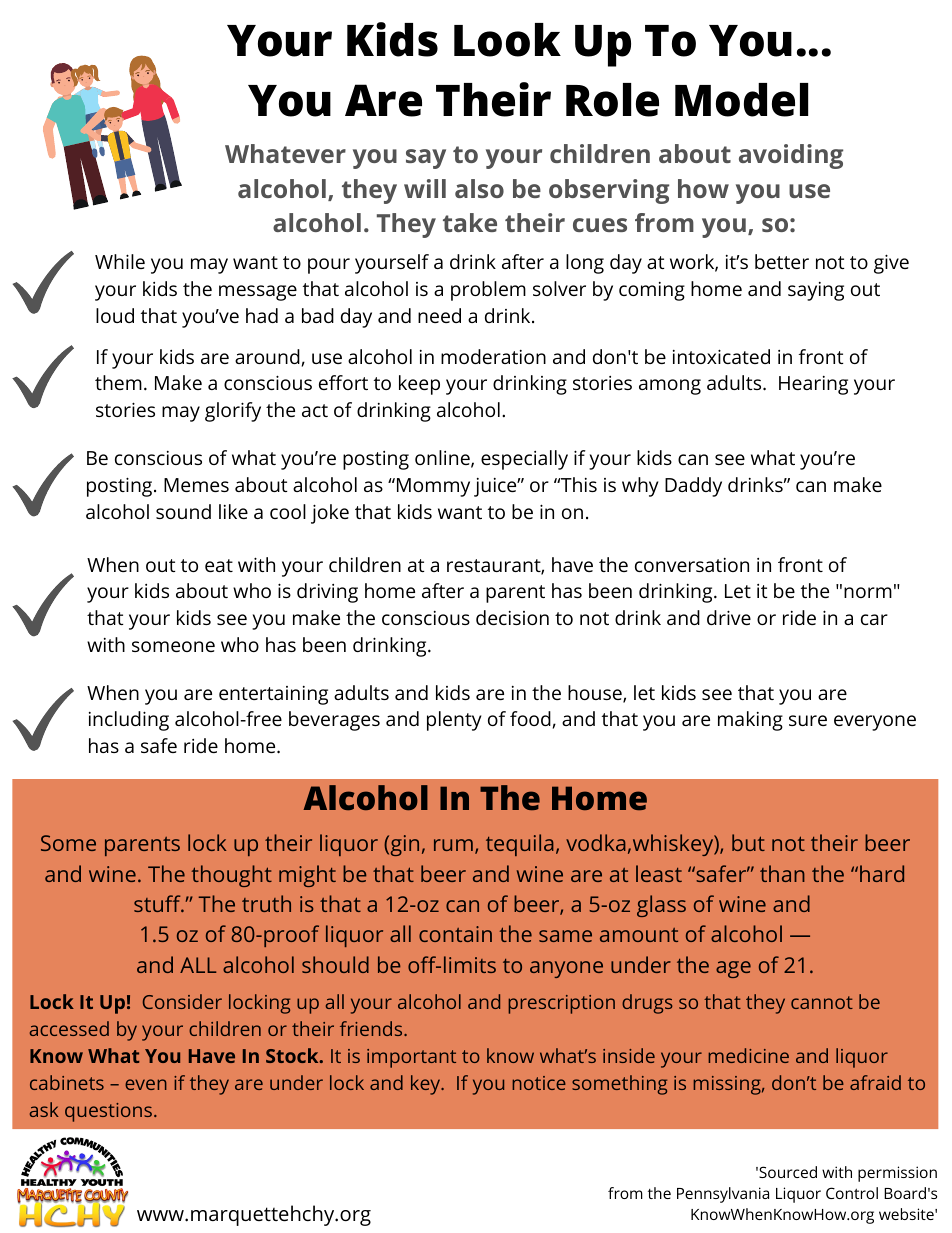 This screenshot has height=1233, width=952. I want to click on Look, so click(507, 40).
